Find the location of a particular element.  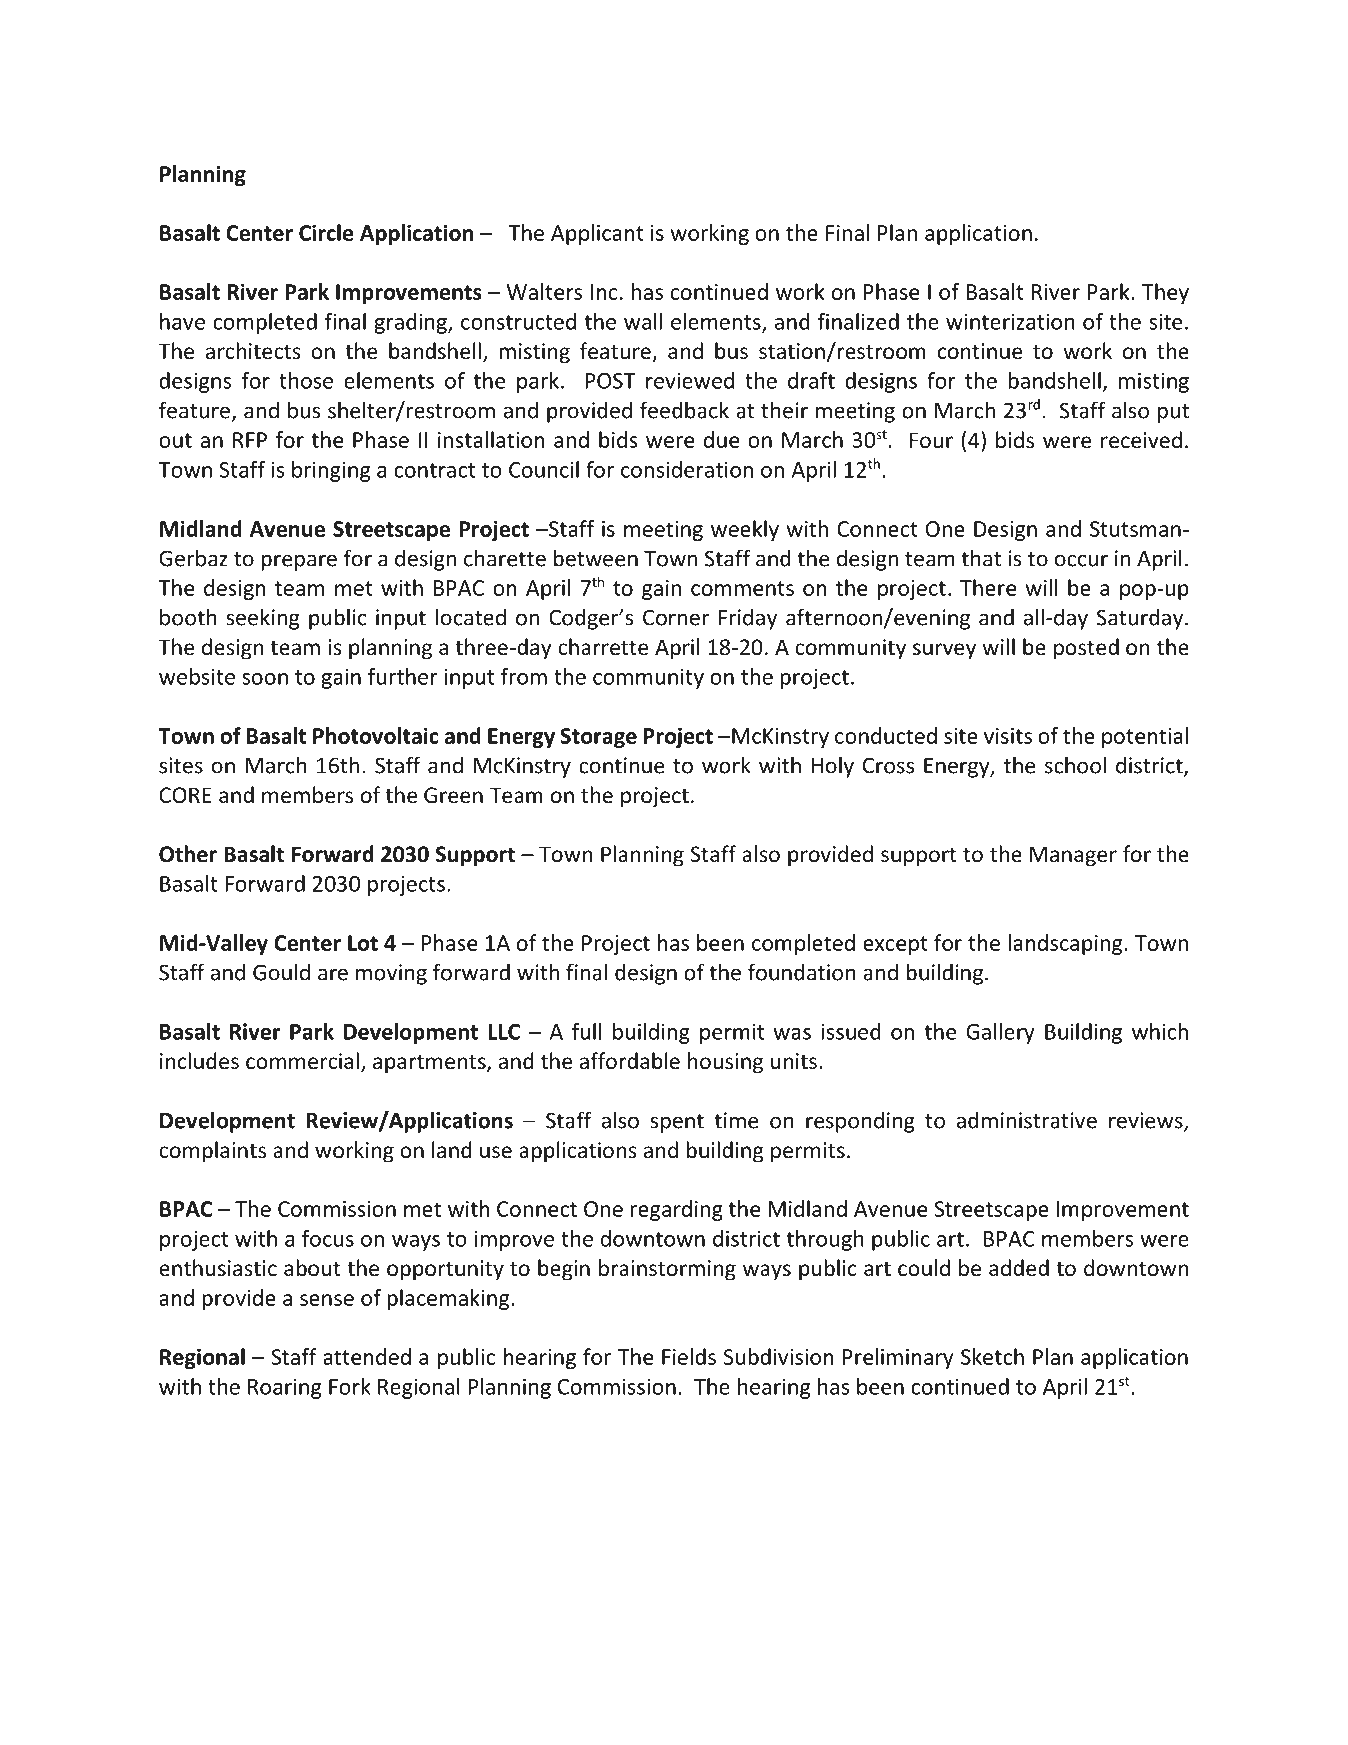

Circle is located at coordinates (326, 232).
